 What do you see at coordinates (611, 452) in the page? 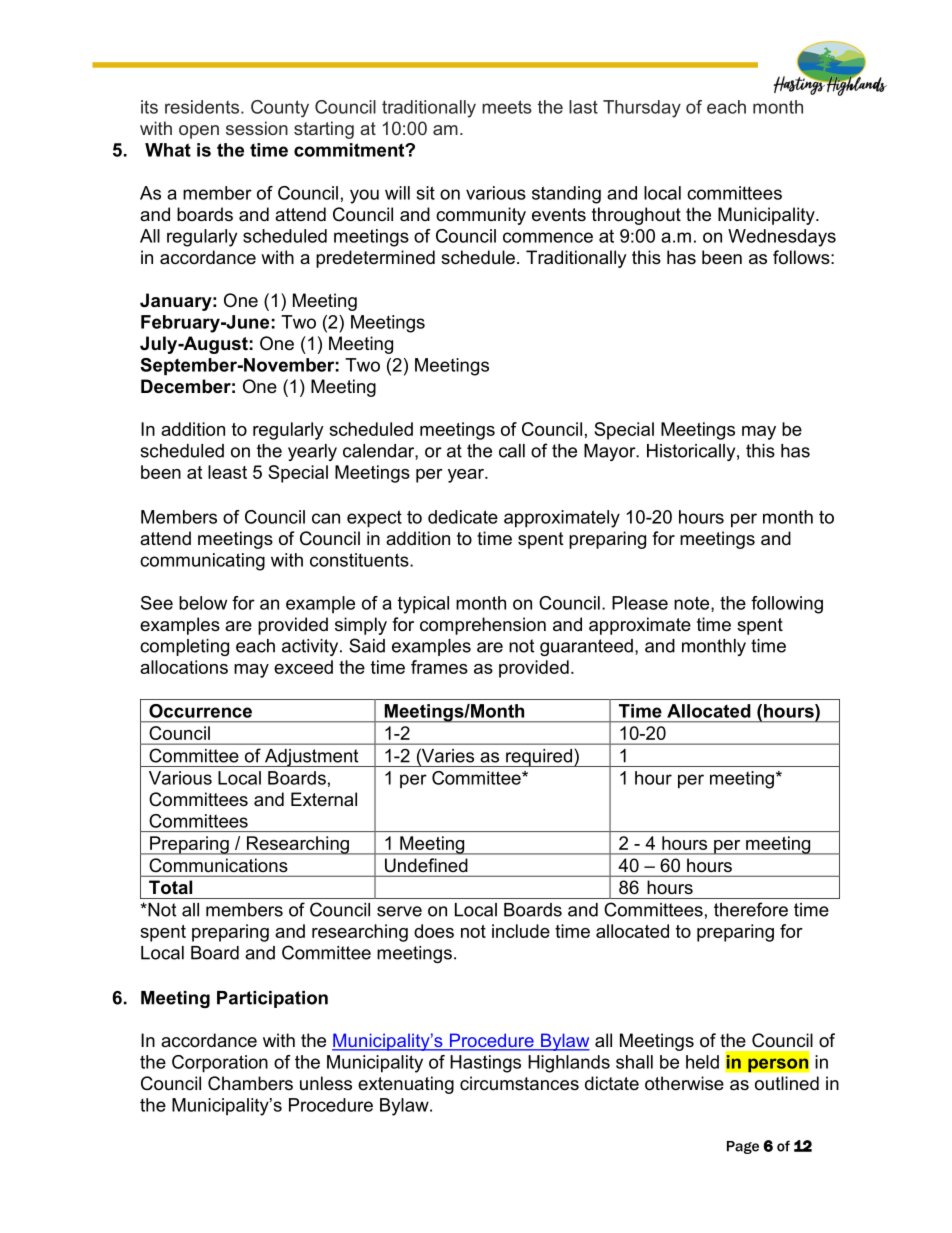
I see `Mayor` at bounding box center [611, 452].
